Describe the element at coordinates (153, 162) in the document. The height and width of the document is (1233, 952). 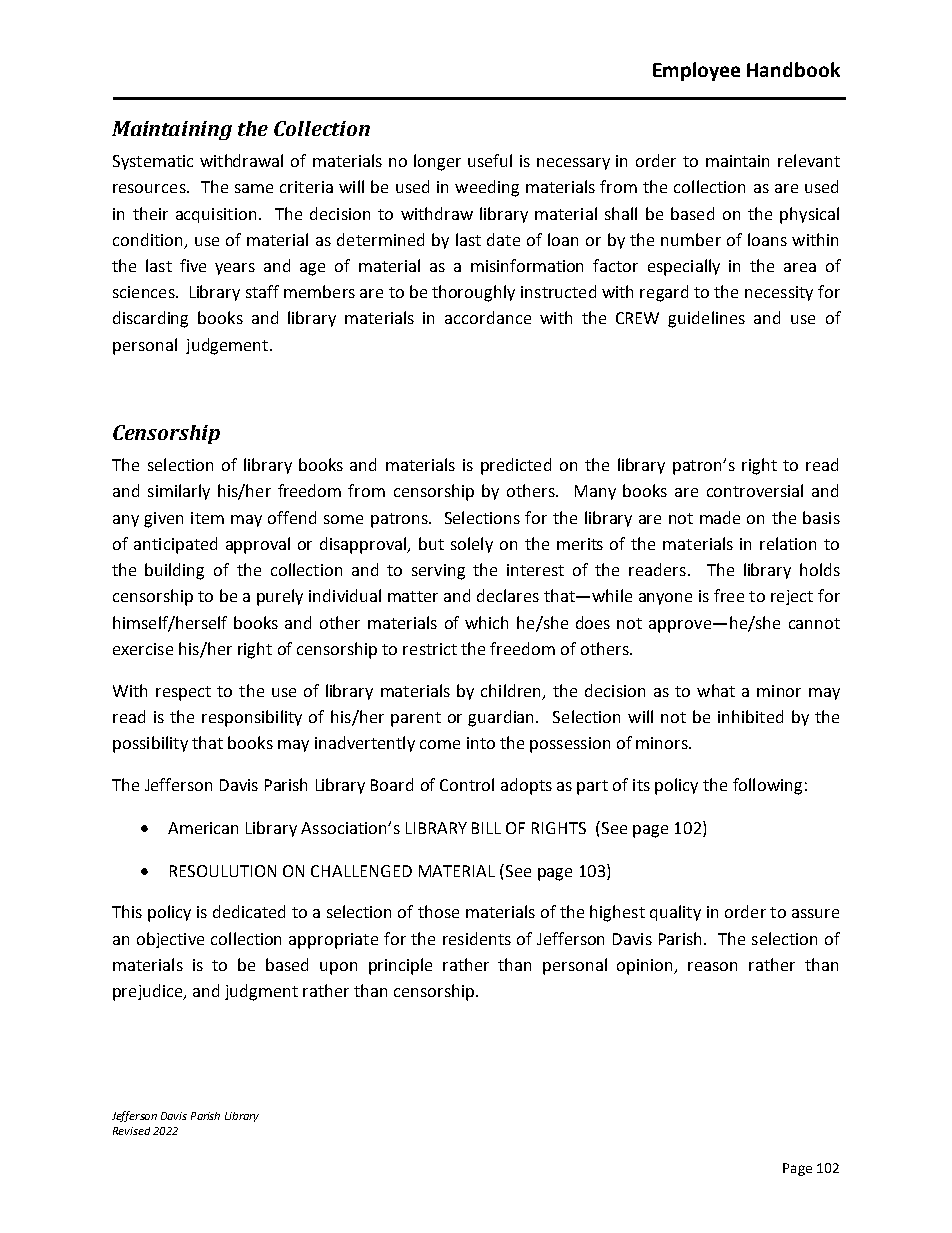
I see `Systematic` at that location.
